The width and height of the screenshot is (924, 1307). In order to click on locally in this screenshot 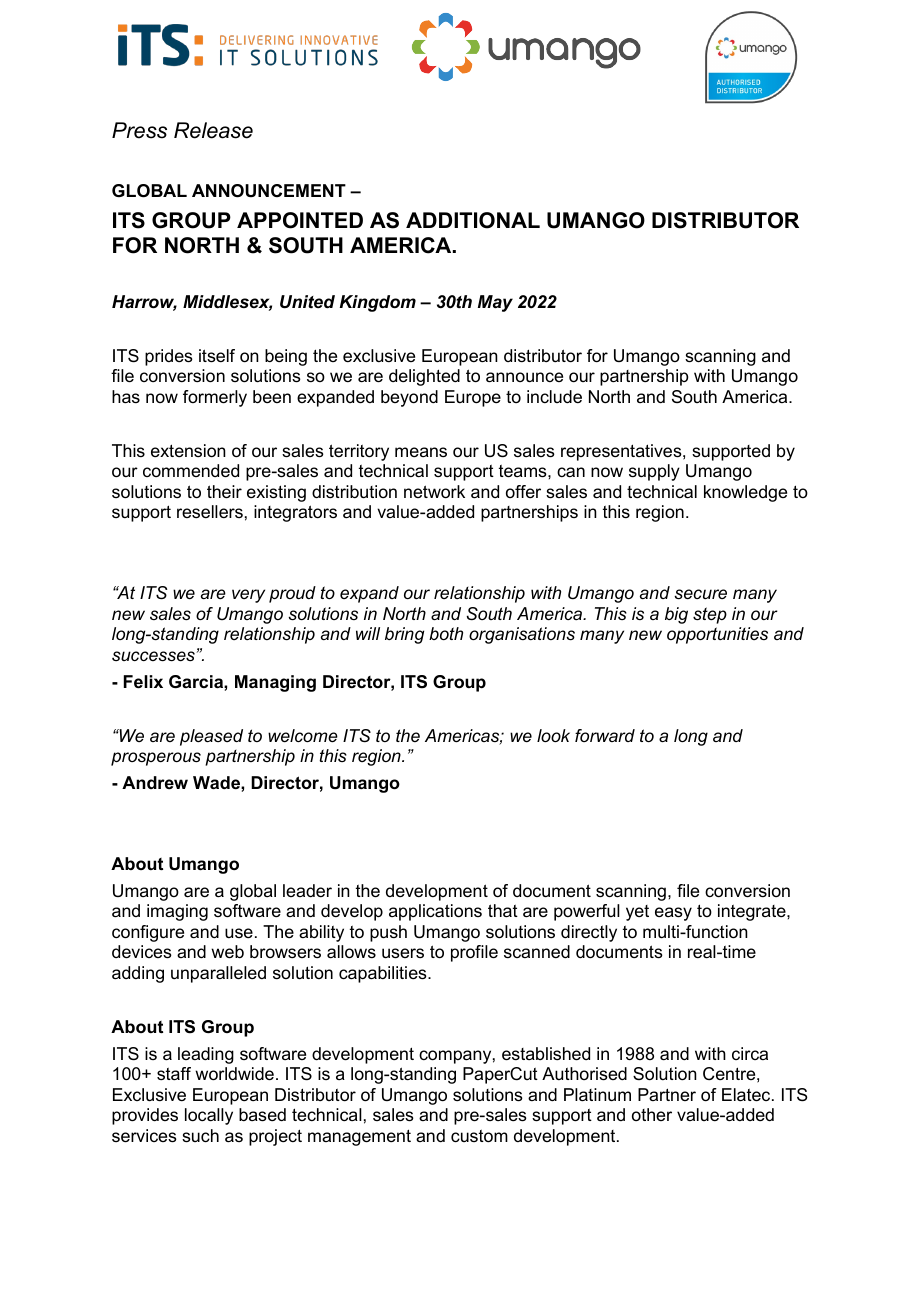, I will do `click(209, 1116)`.
